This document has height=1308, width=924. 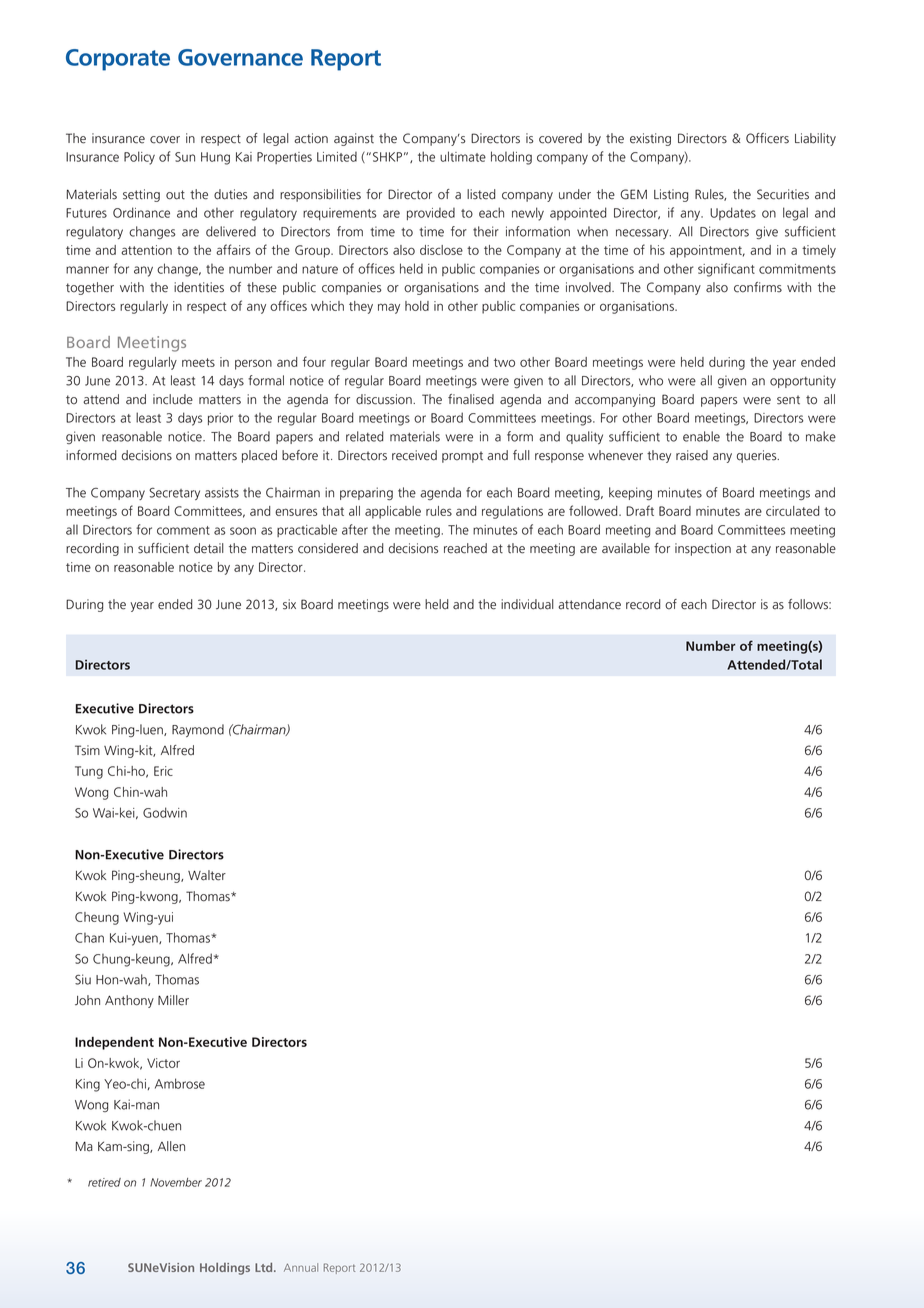 I want to click on Godwin, so click(x=165, y=812).
